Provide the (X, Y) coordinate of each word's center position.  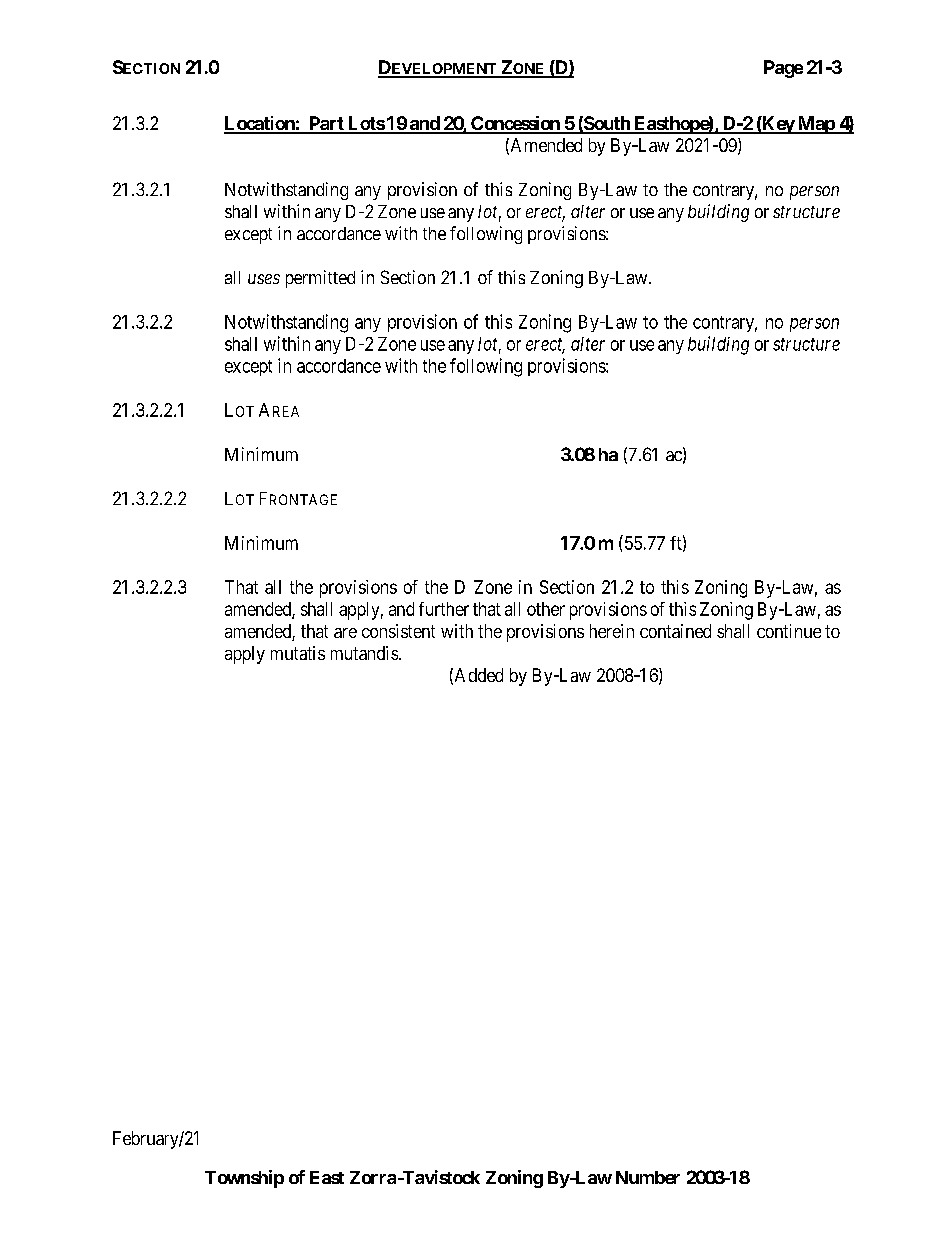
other (546, 609)
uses (264, 279)
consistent (398, 631)
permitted (320, 279)
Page (783, 69)
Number (648, 1177)
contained (675, 631)
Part (326, 124)
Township (244, 1179)
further (444, 609)
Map (816, 125)
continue (789, 631)
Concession (515, 124)
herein (612, 631)
